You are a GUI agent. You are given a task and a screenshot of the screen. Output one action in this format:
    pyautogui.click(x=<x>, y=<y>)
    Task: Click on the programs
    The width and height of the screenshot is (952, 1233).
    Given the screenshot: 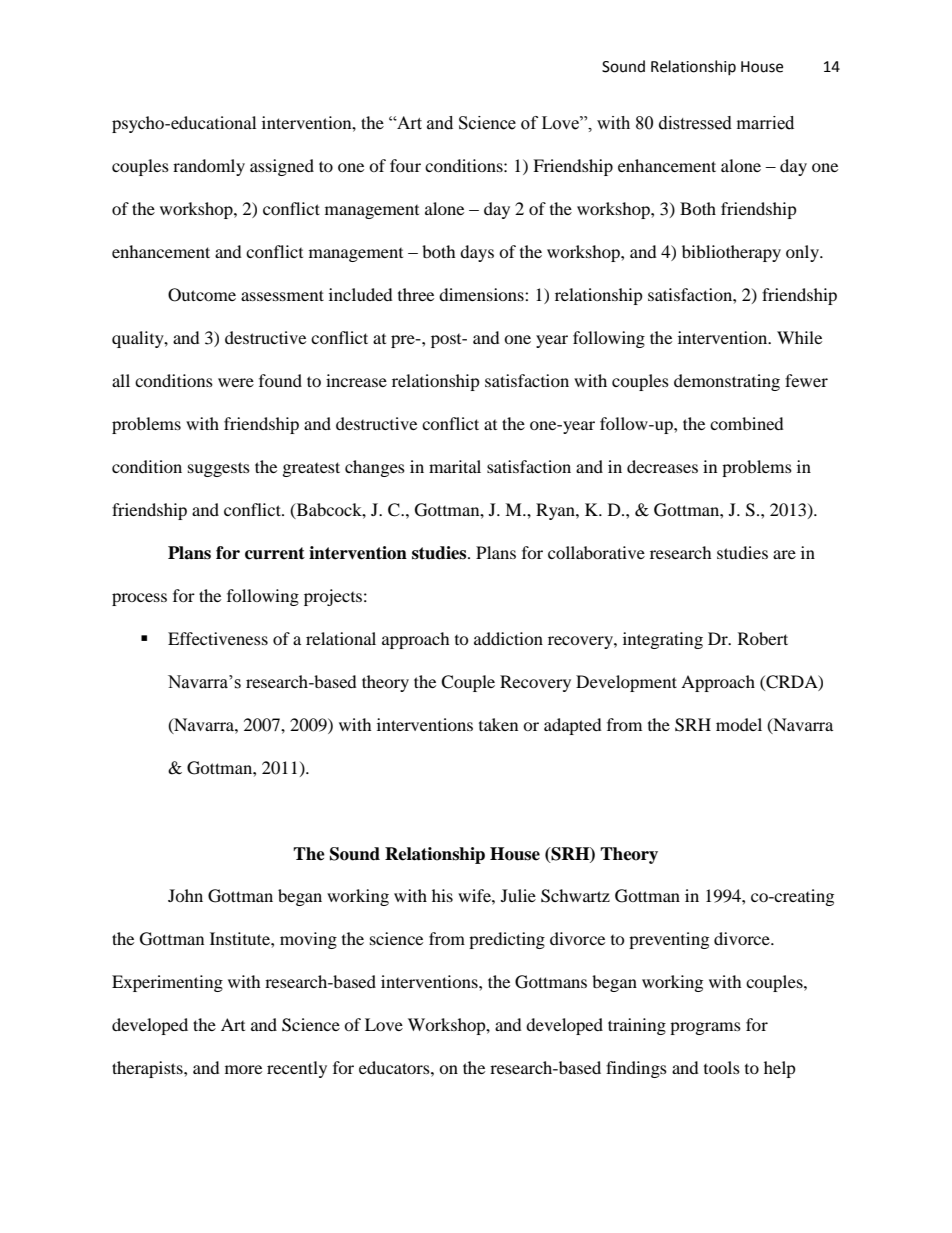 What is the action you would take?
    pyautogui.click(x=705, y=1028)
